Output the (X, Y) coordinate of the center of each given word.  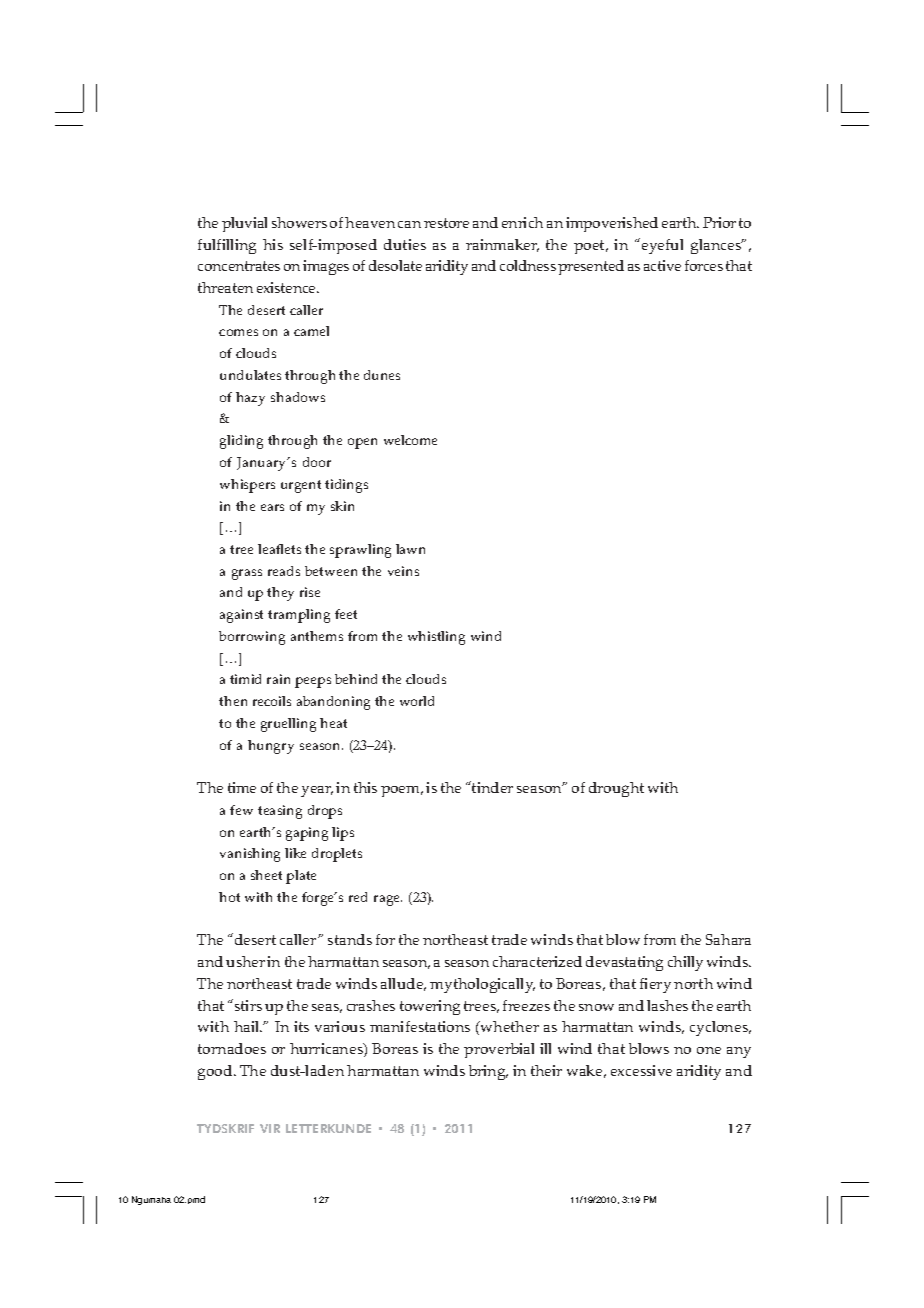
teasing (280, 812)
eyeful (662, 246)
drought (616, 789)
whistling (436, 638)
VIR (270, 1128)
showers (299, 222)
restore (446, 223)
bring (488, 1072)
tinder (491, 787)
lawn (410, 549)
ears (272, 507)
